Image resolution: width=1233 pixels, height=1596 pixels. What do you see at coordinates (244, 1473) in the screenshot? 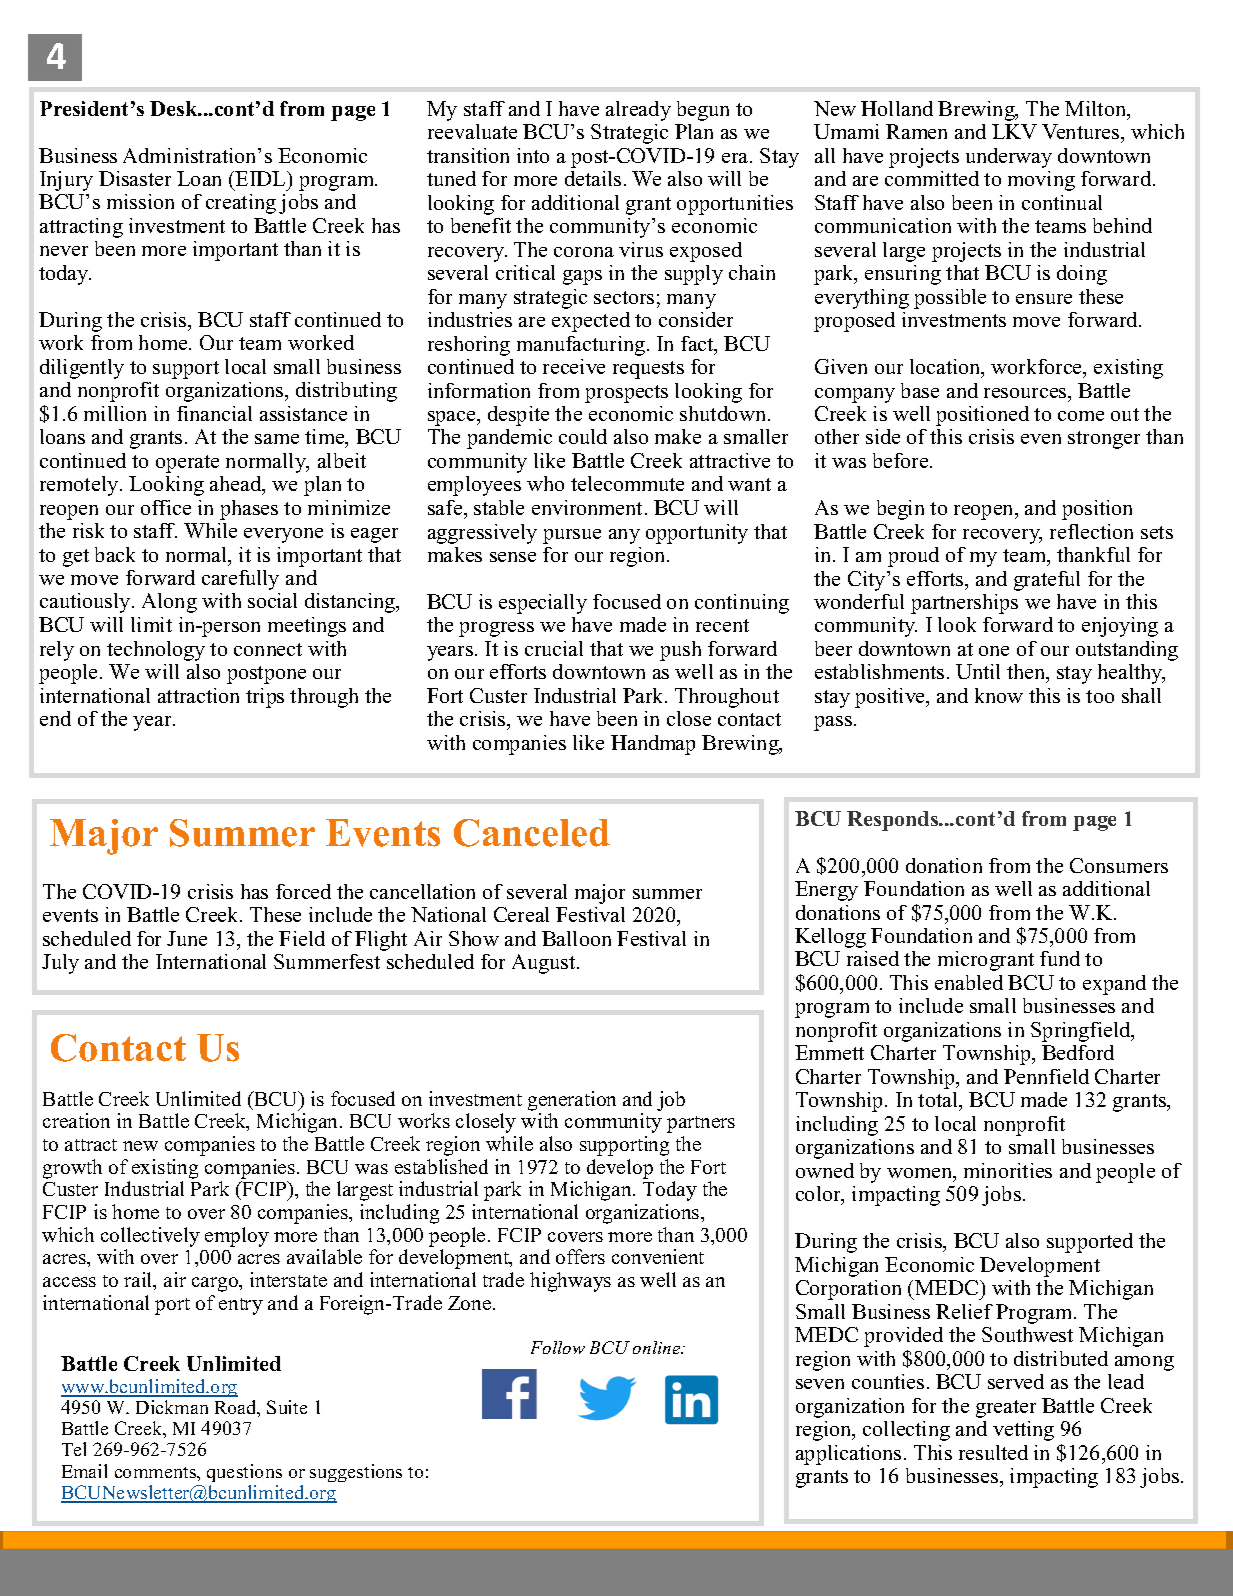
I see `questions` at bounding box center [244, 1473].
